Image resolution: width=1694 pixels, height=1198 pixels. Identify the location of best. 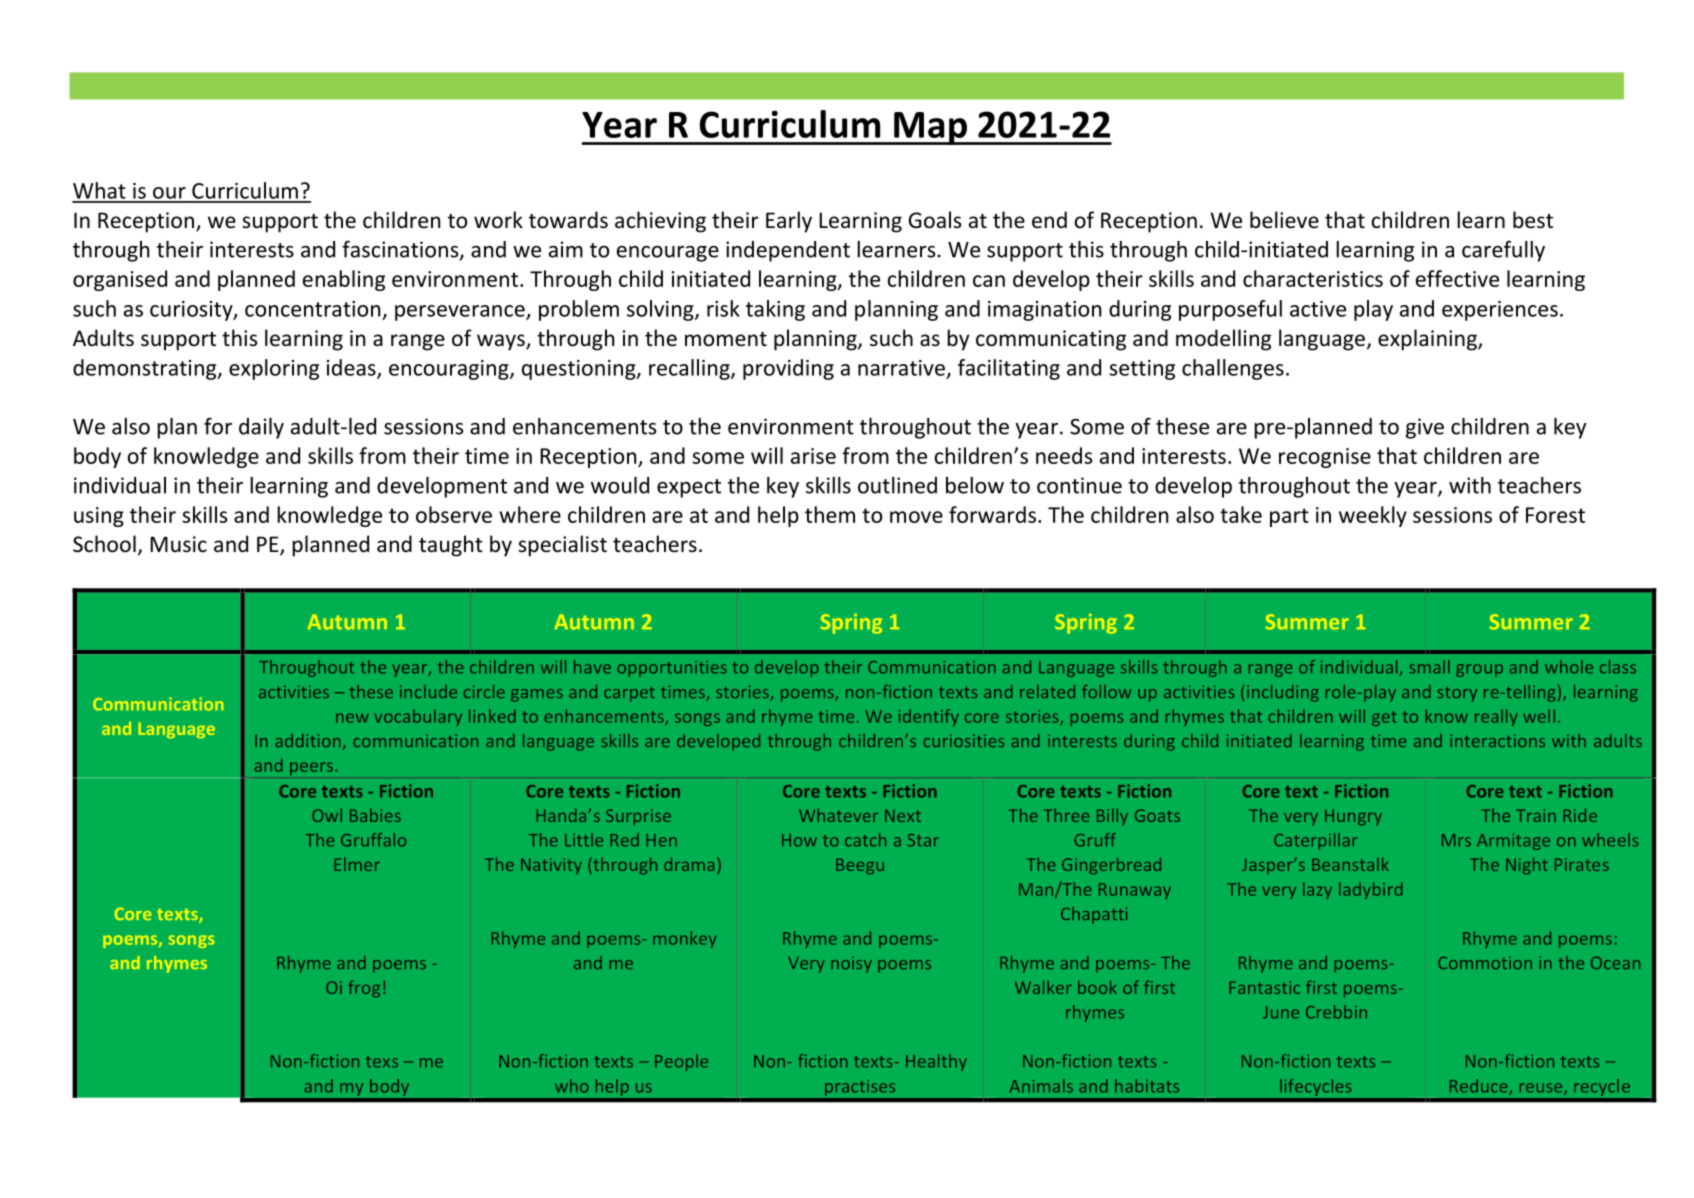
(1533, 220).
